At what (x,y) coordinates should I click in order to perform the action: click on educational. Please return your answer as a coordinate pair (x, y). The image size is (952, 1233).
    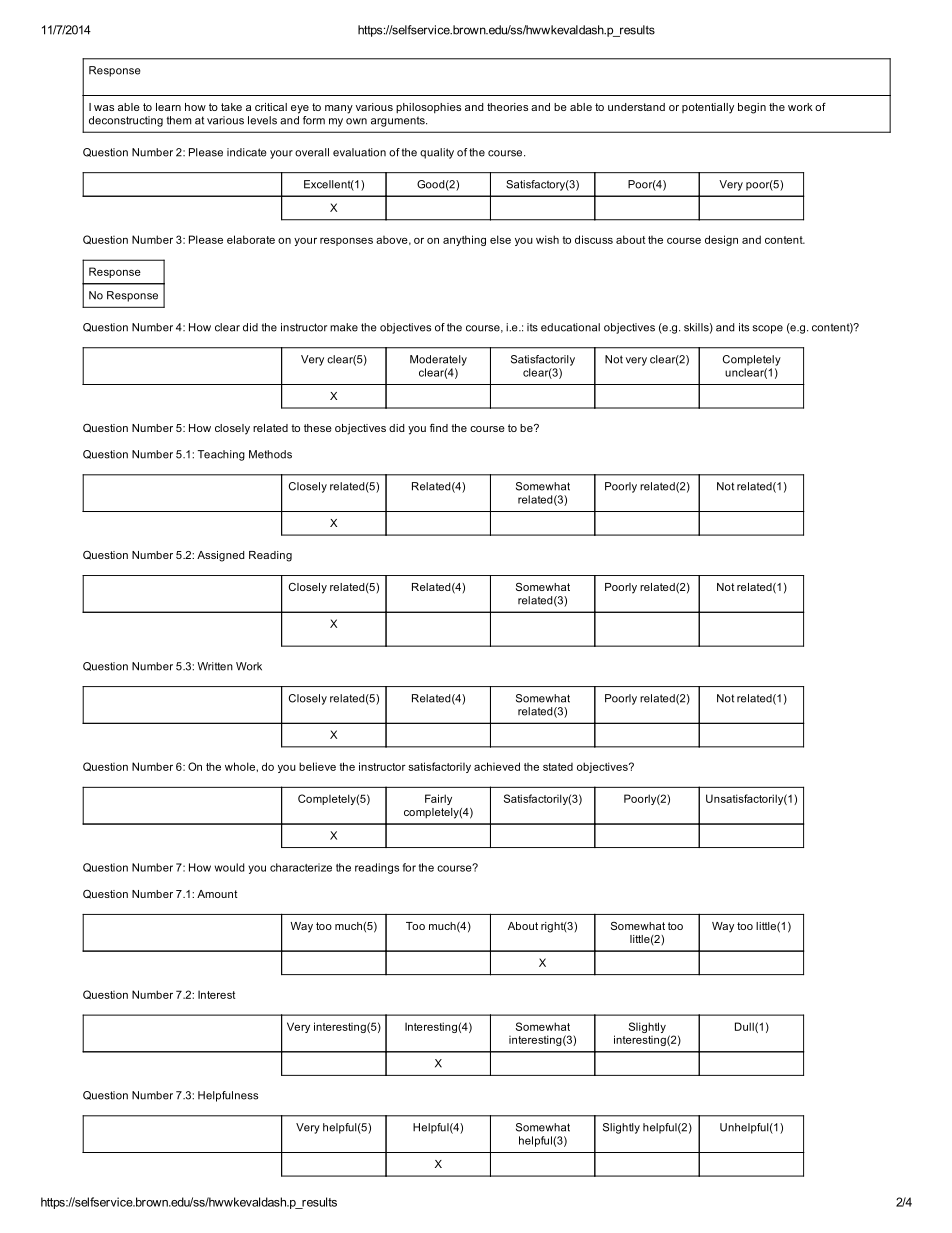
    Looking at the image, I should click on (570, 327).
